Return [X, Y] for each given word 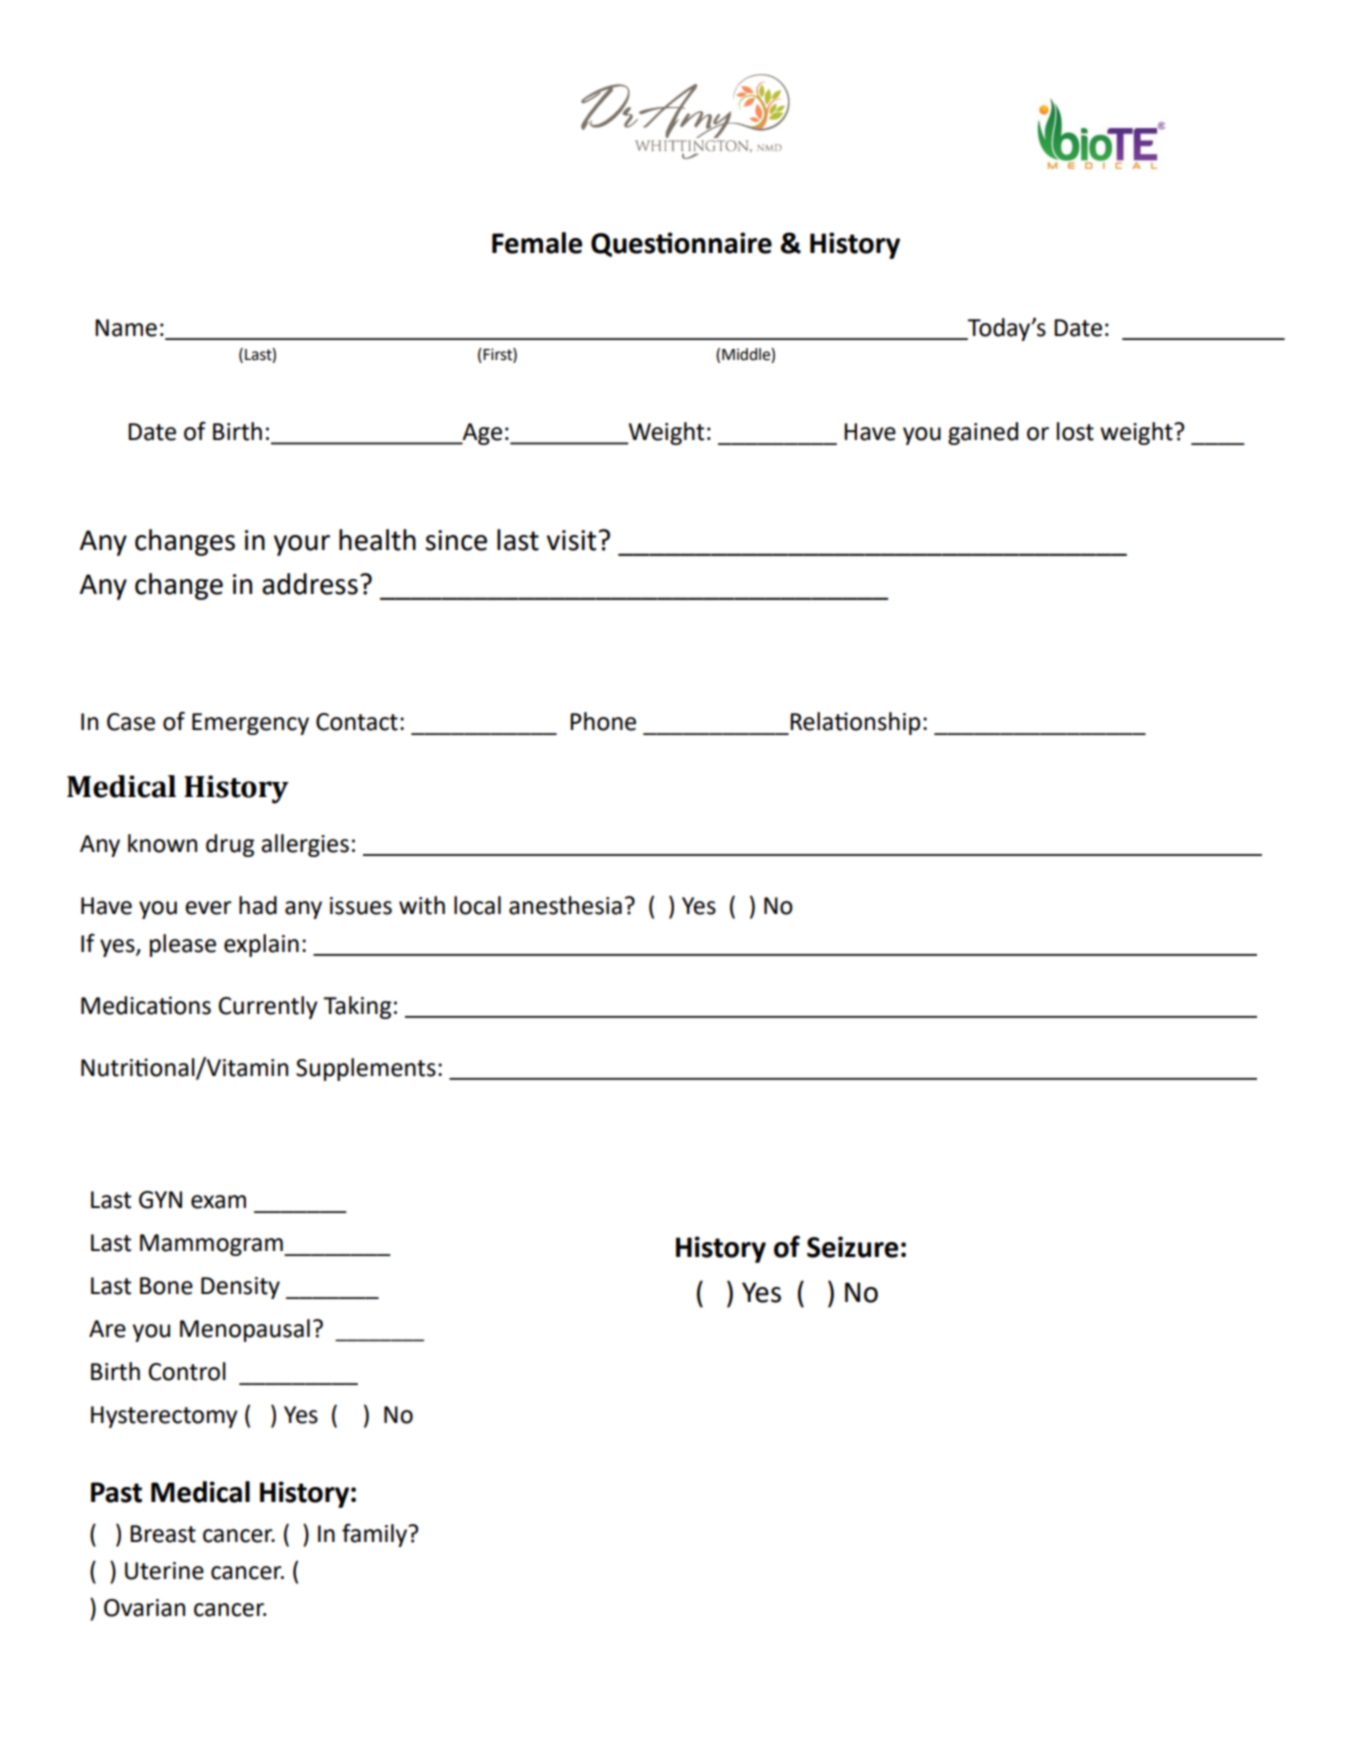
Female [537, 243]
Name [126, 328]
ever [208, 908]
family [375, 1535]
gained [983, 433]
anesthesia [565, 905]
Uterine [164, 1571]
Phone [603, 721]
